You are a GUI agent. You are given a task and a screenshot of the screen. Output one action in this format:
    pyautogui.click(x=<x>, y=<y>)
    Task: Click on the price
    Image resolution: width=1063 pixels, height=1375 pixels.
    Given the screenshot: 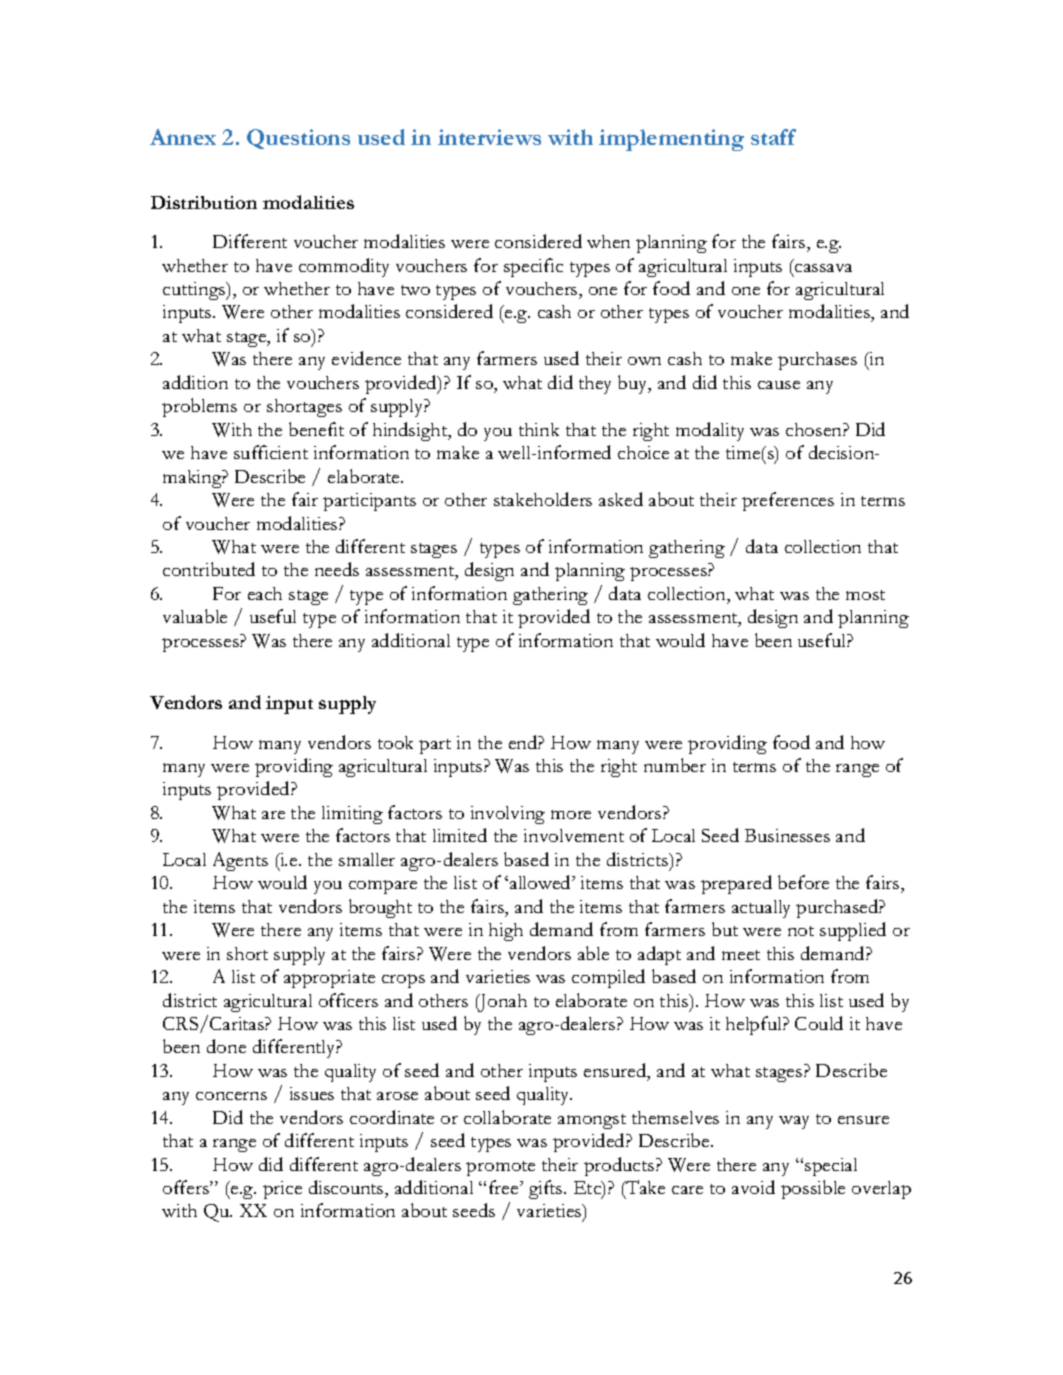 What is the action you would take?
    pyautogui.click(x=282, y=1190)
